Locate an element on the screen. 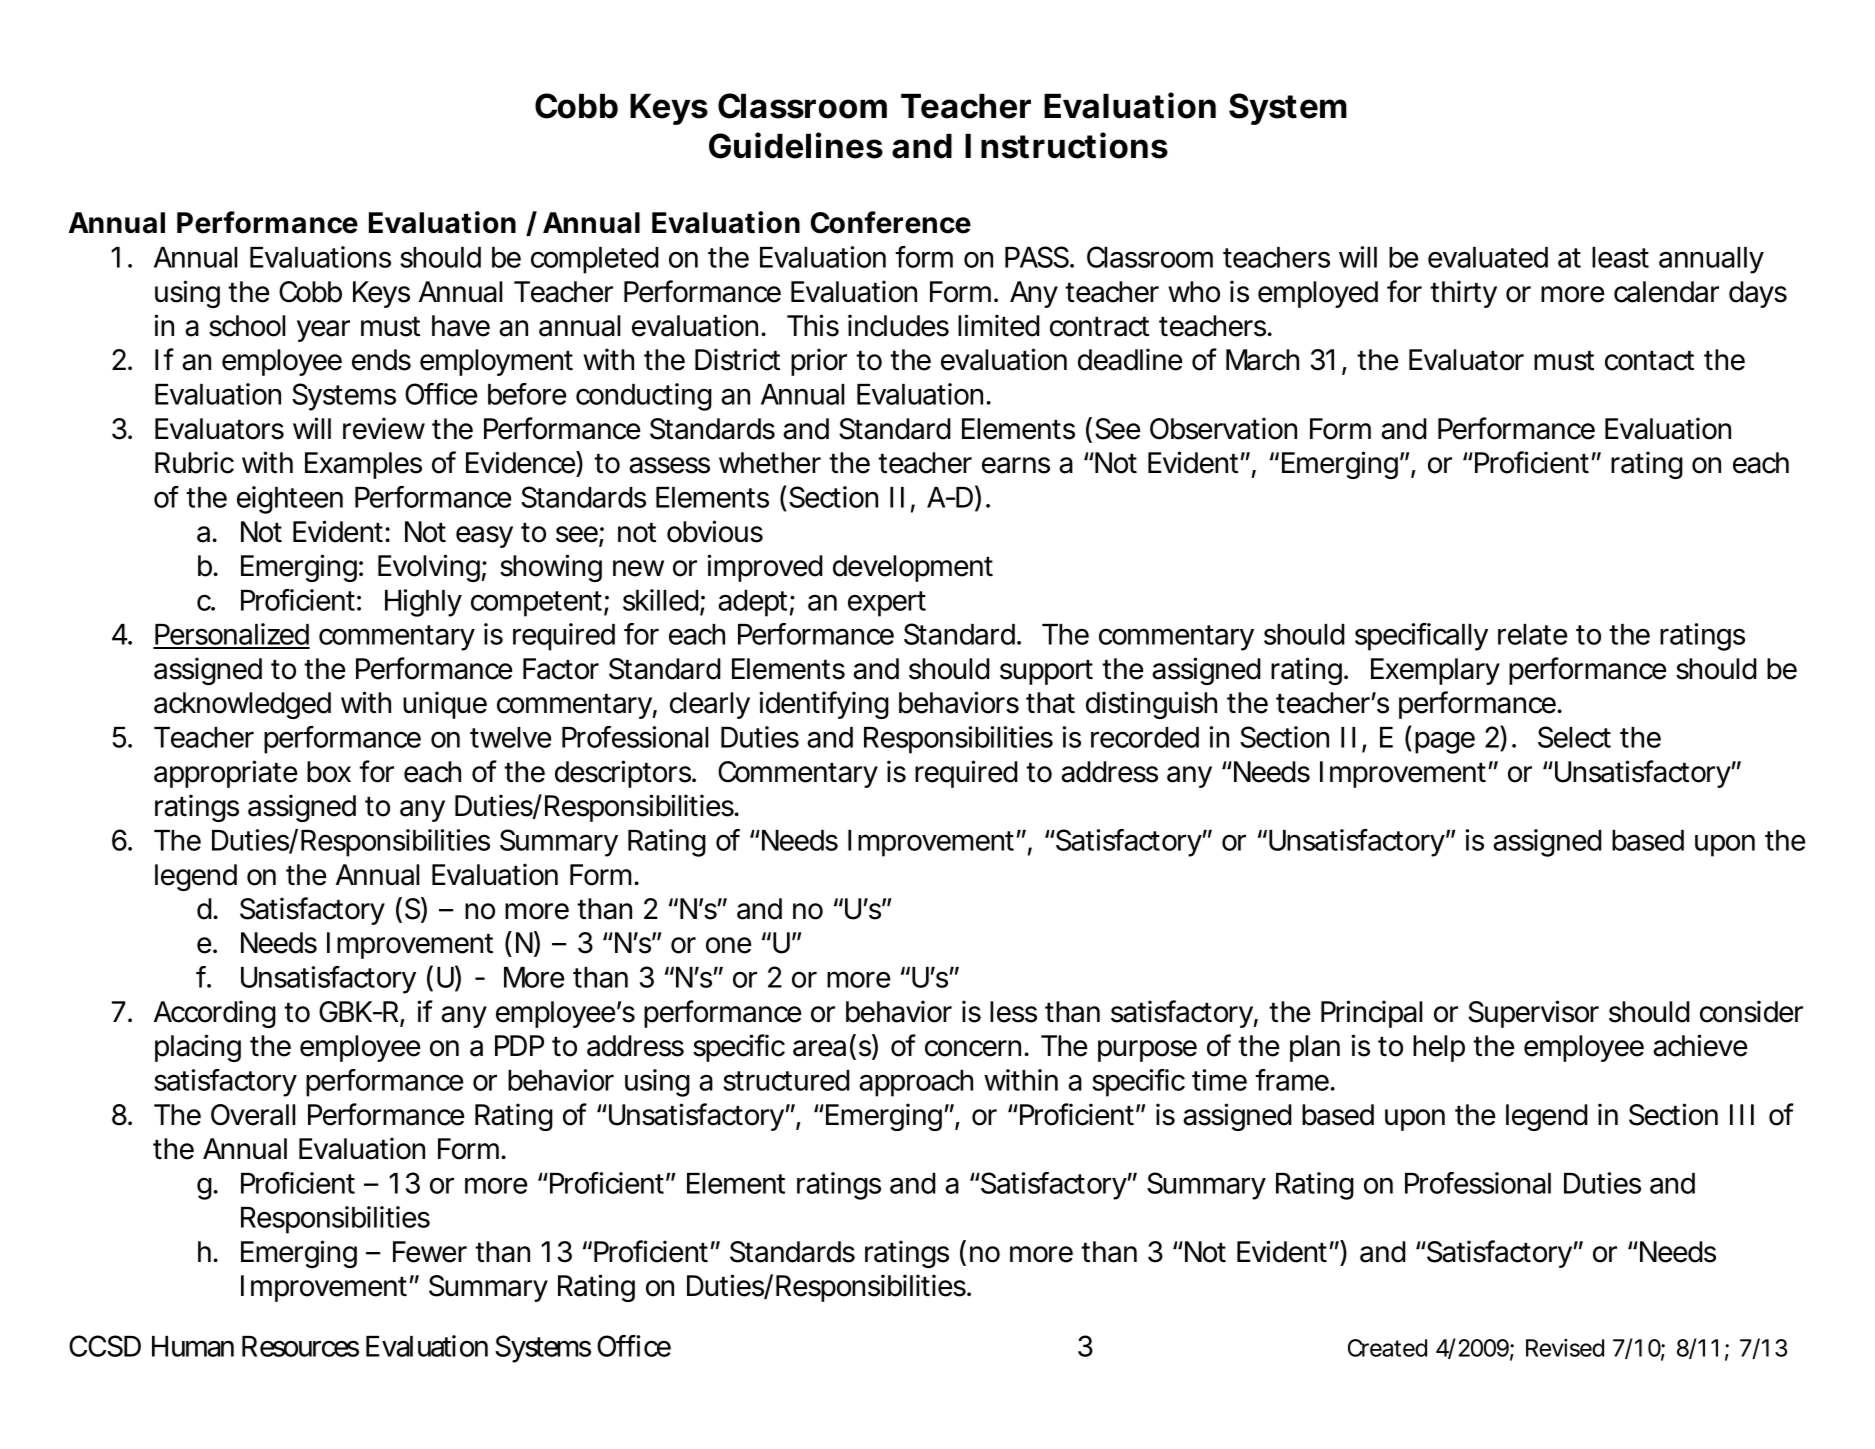  completed is located at coordinates (595, 260).
